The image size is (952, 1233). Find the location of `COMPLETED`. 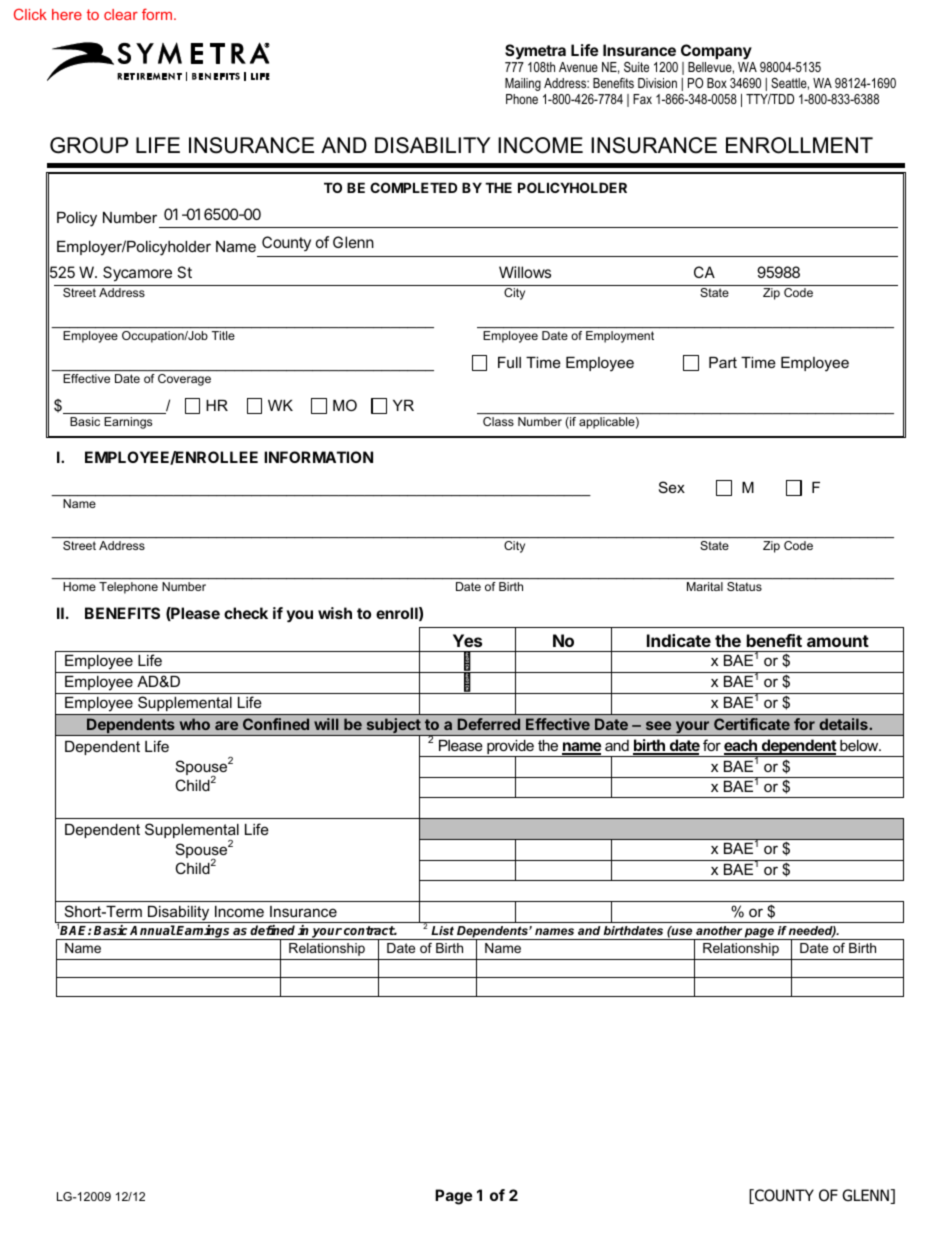

COMPLETED is located at coordinates (413, 187).
